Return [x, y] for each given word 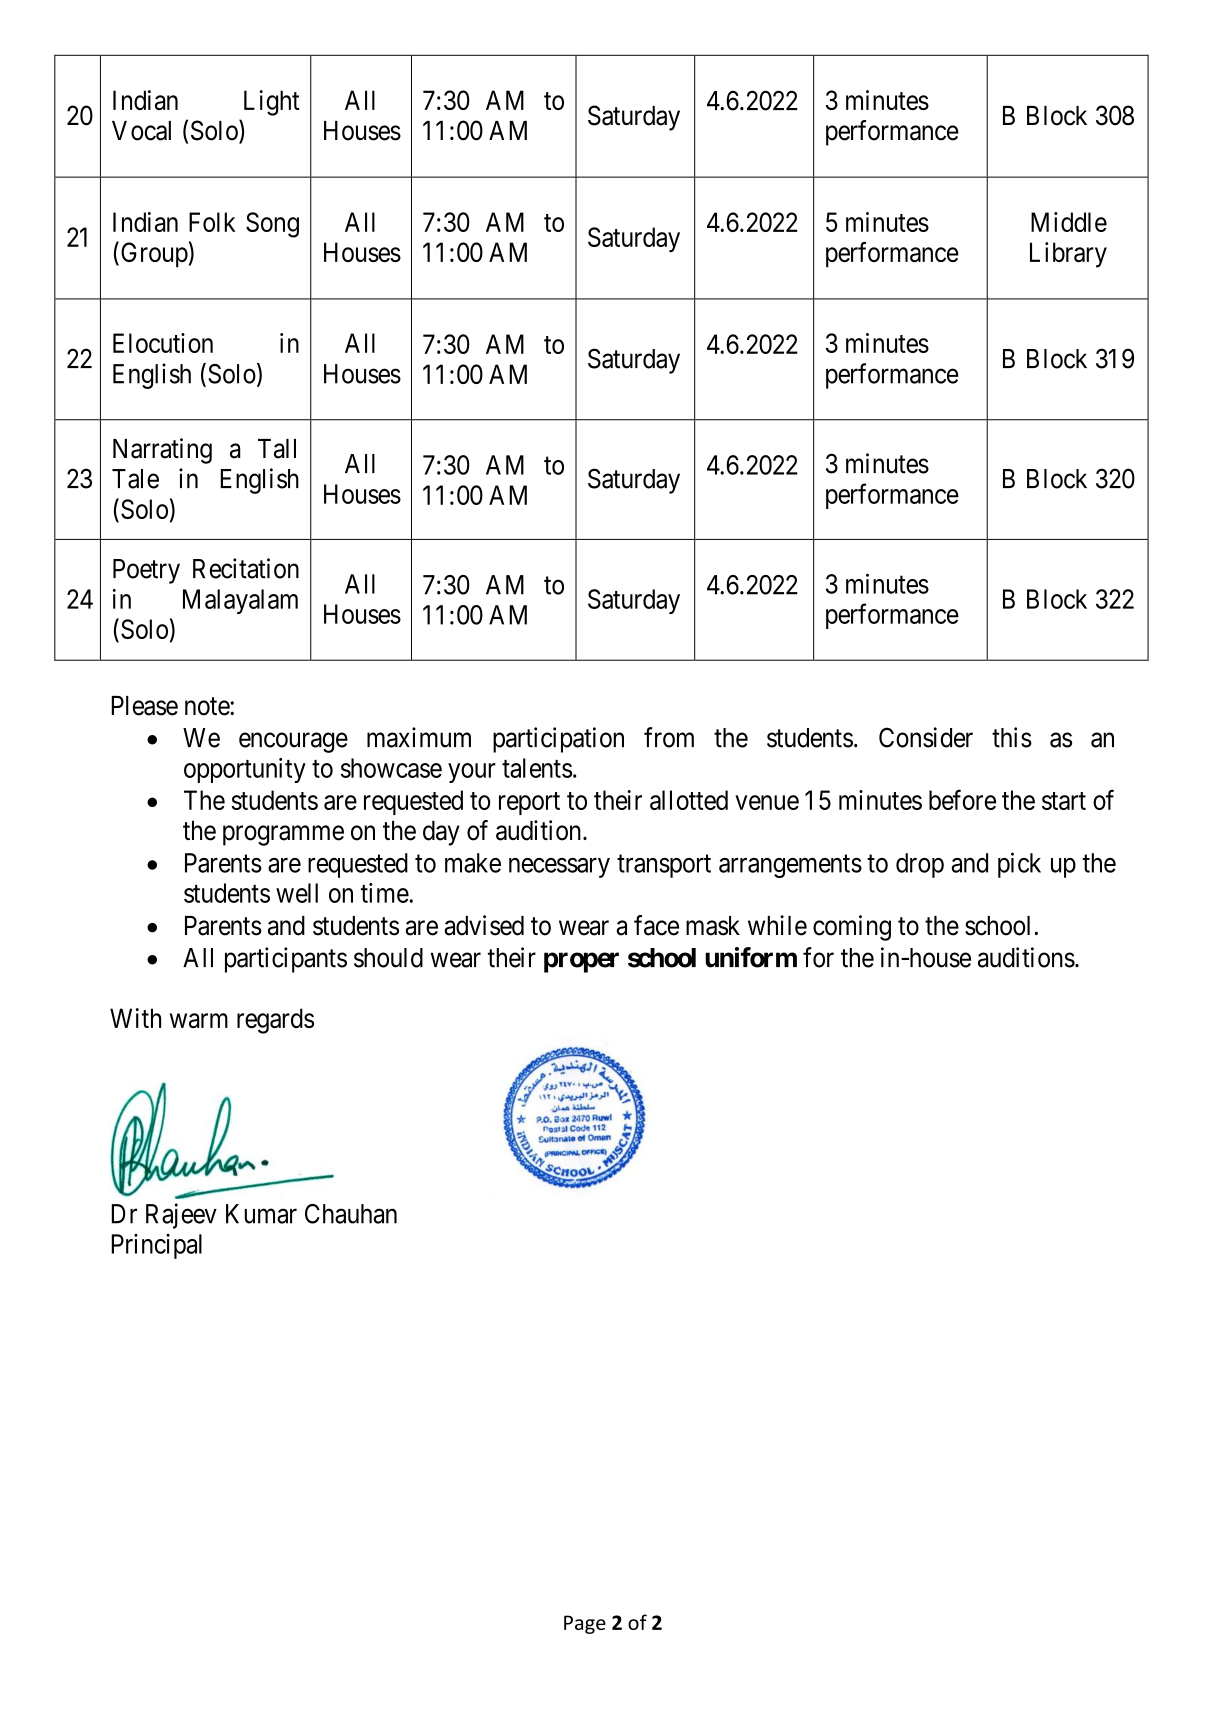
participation [558, 740]
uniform [751, 957]
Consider [926, 737]
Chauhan [351, 1214]
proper [581, 962]
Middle [1069, 222]
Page [585, 1624]
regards [275, 1021]
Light [271, 103]
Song [272, 225]
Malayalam [240, 601]
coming [852, 928]
